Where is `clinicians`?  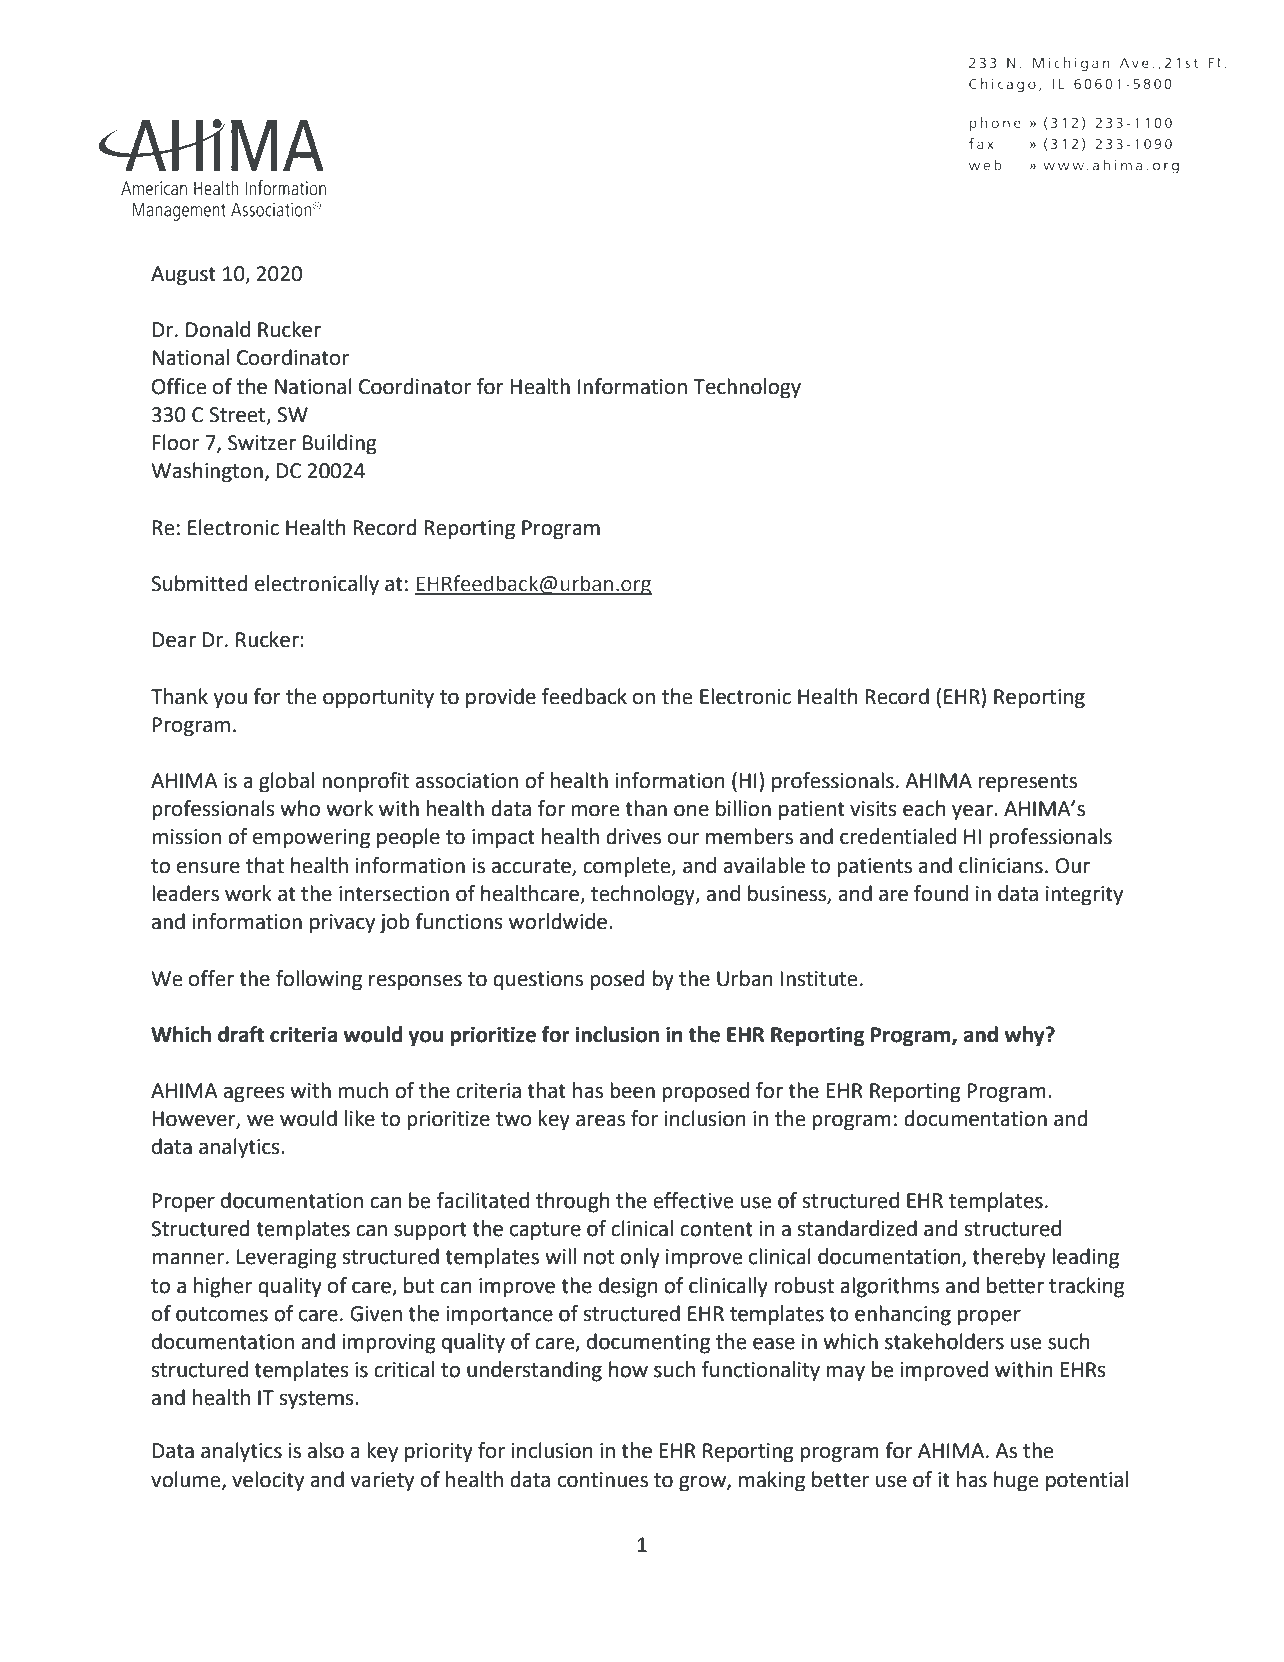 clinicians is located at coordinates (1001, 865).
